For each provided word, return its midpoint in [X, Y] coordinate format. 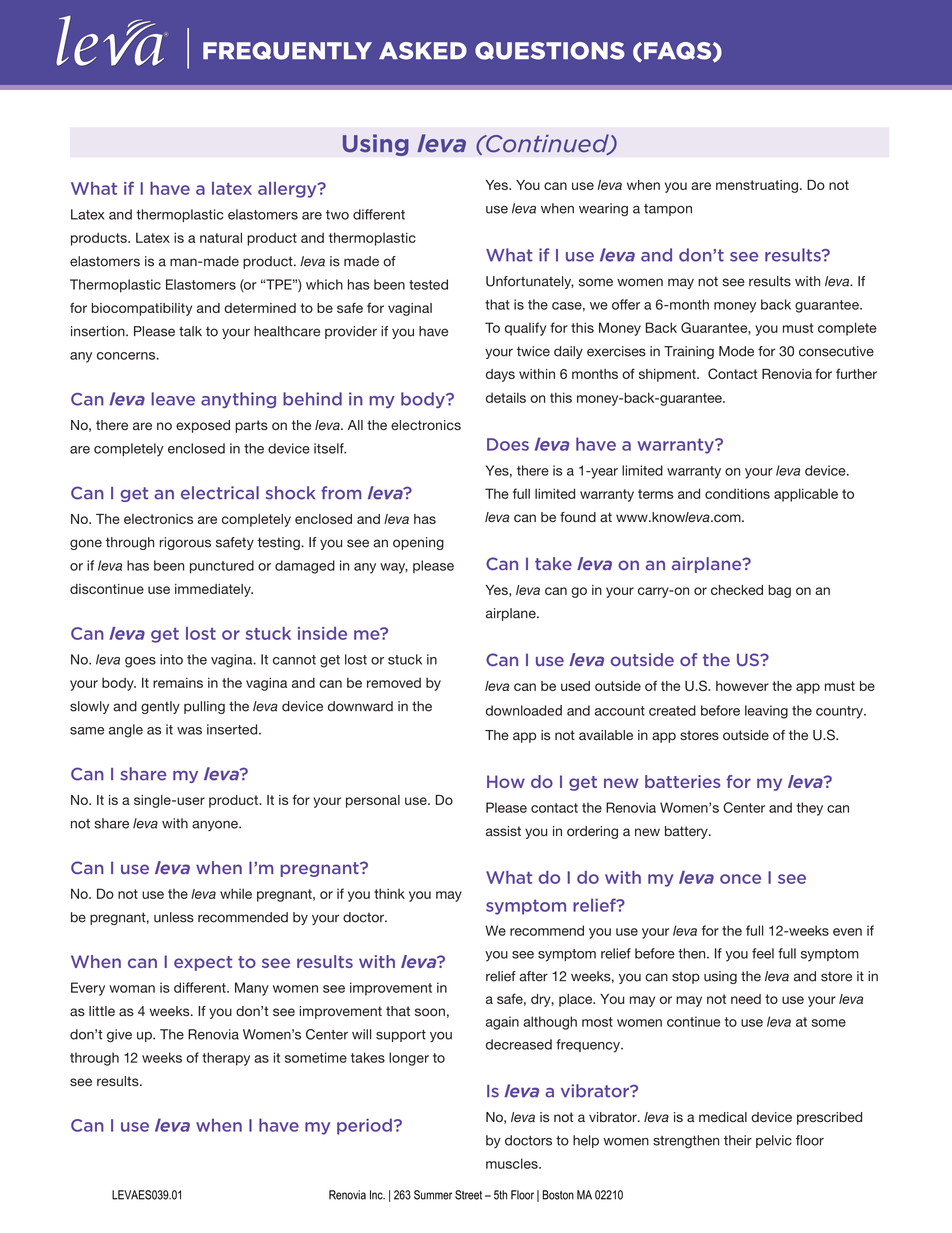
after [533, 976]
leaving [766, 712]
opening [418, 543]
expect [203, 963]
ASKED [423, 51]
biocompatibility [141, 309]
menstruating [757, 186]
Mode [736, 351]
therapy [226, 1059]
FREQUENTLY [287, 51]
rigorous [185, 543]
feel [763, 953]
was [189, 731]
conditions [737, 493]
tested [428, 284]
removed [394, 682]
